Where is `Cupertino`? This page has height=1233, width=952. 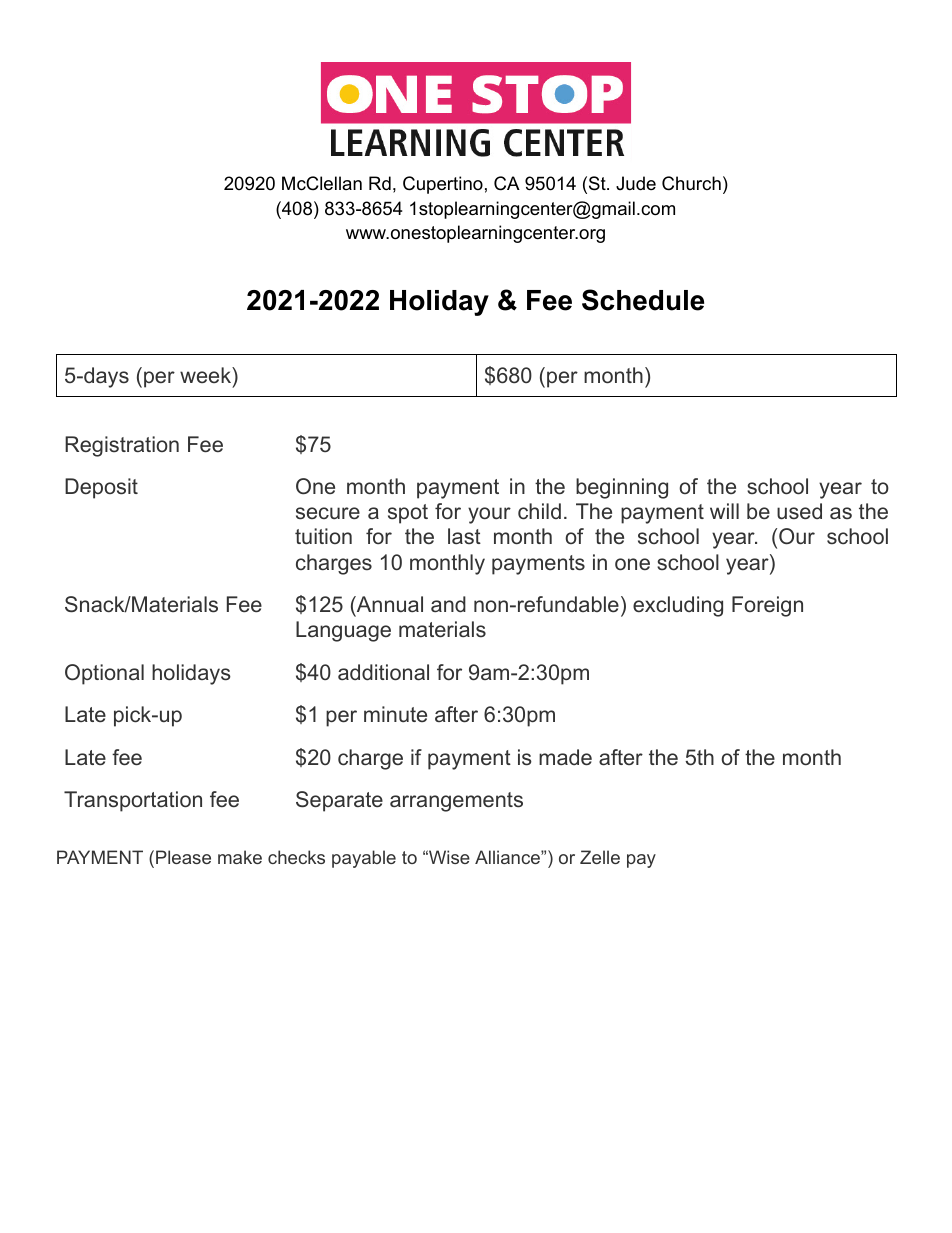 Cupertino is located at coordinates (443, 185).
